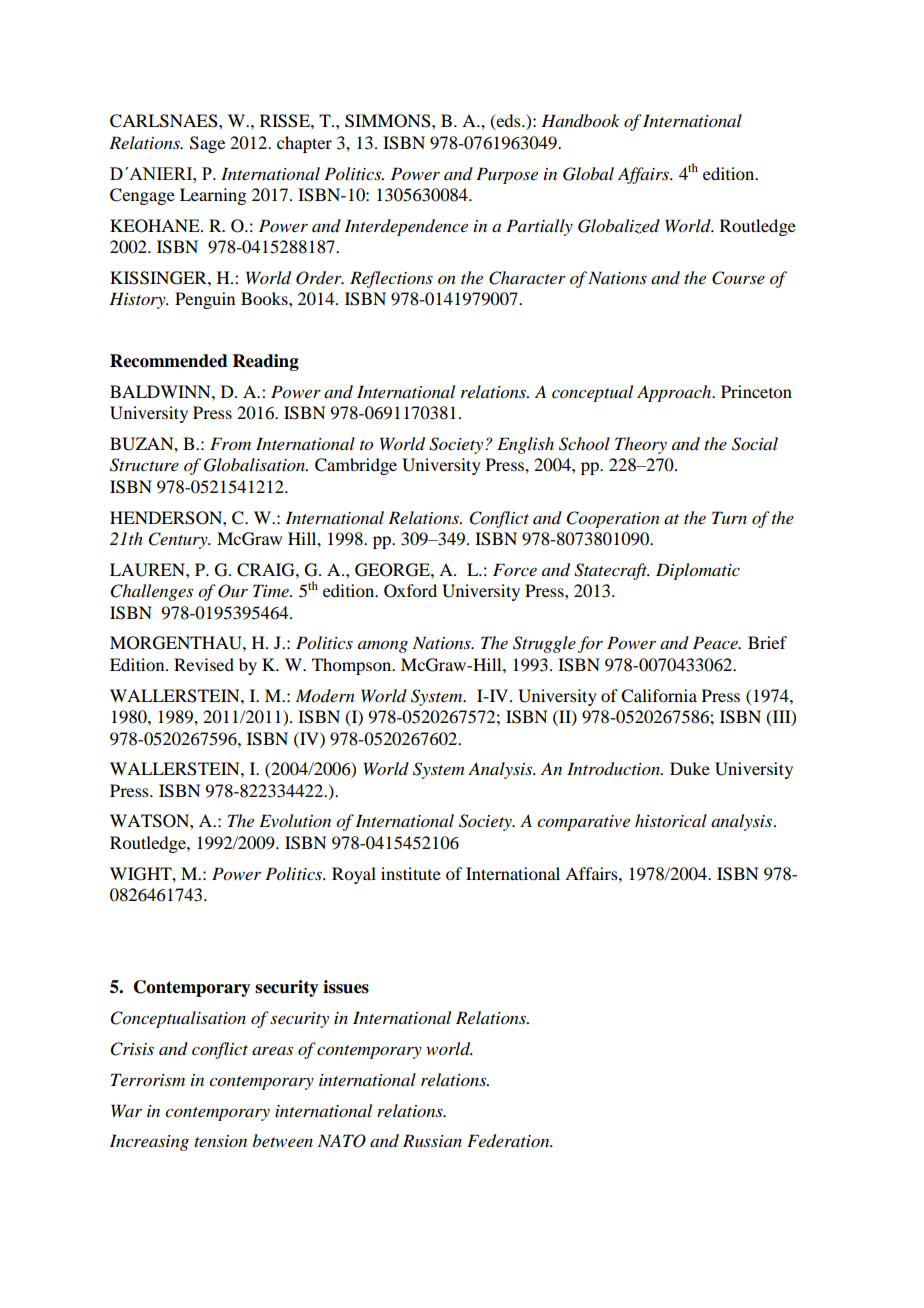 This document has width=924, height=1308. What do you see at coordinates (716, 642) in the document?
I see `Peace` at bounding box center [716, 642].
